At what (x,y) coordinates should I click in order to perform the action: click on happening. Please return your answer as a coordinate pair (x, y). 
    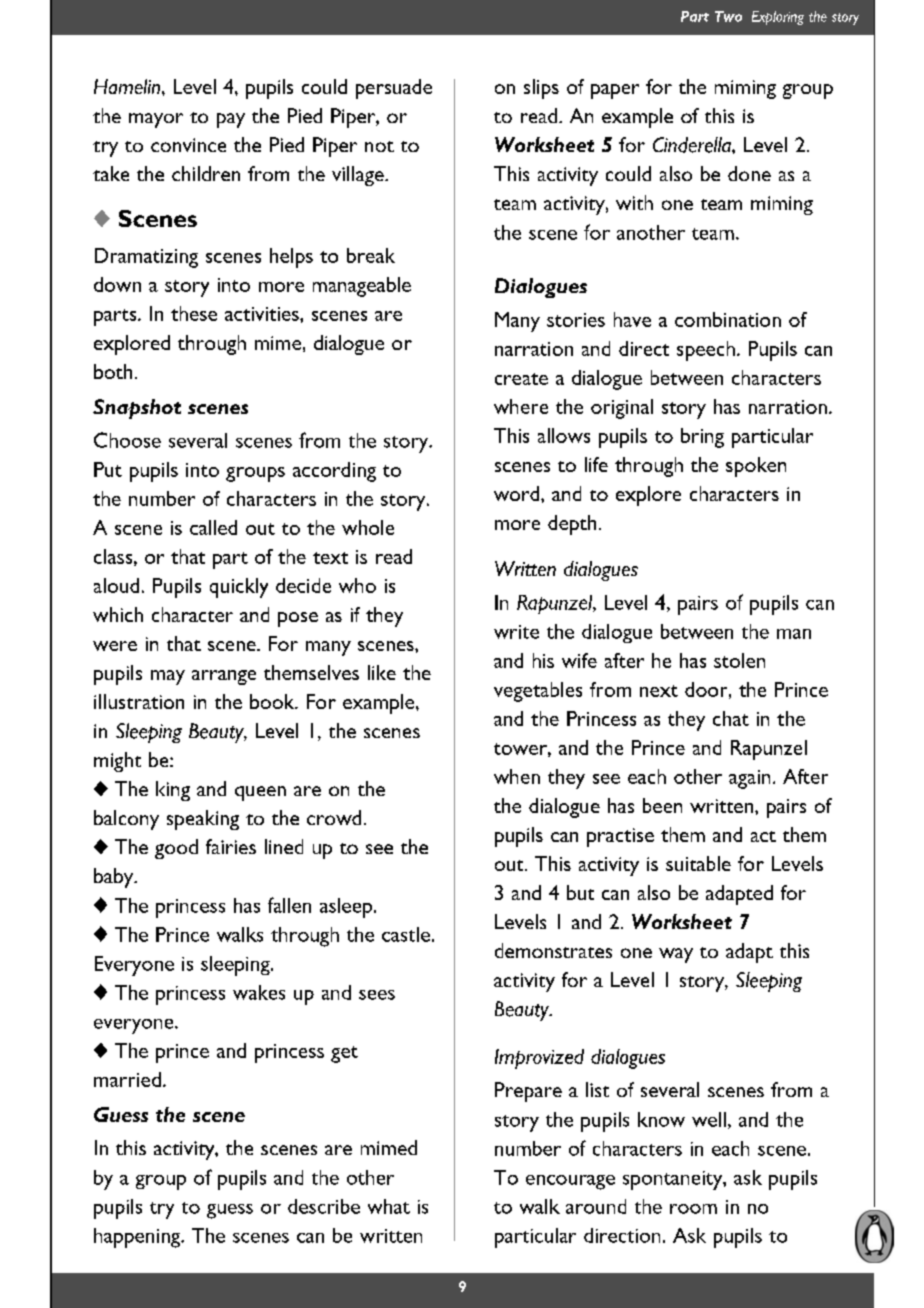
    Looking at the image, I should click on (138, 1238).
